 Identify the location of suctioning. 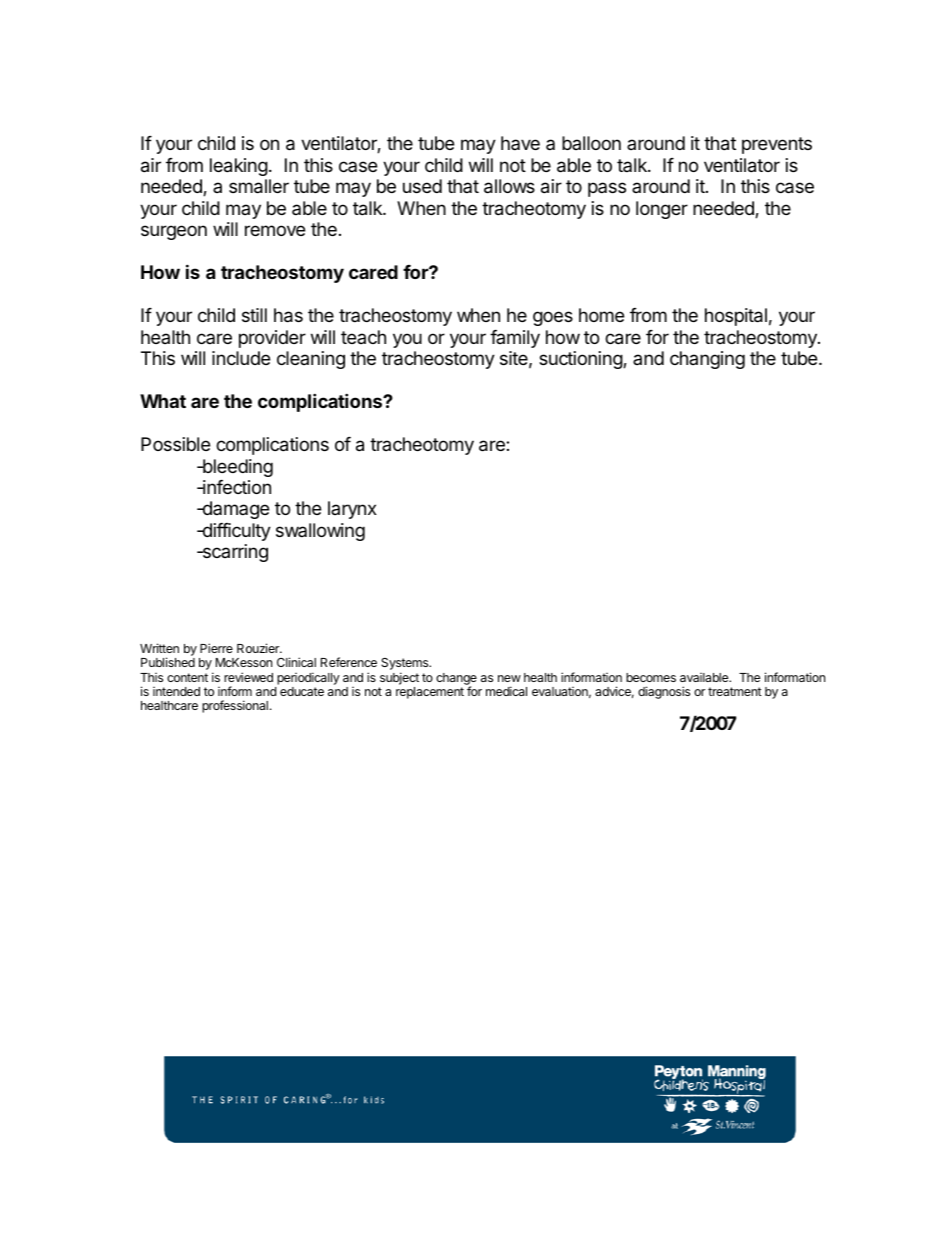
(581, 360).
